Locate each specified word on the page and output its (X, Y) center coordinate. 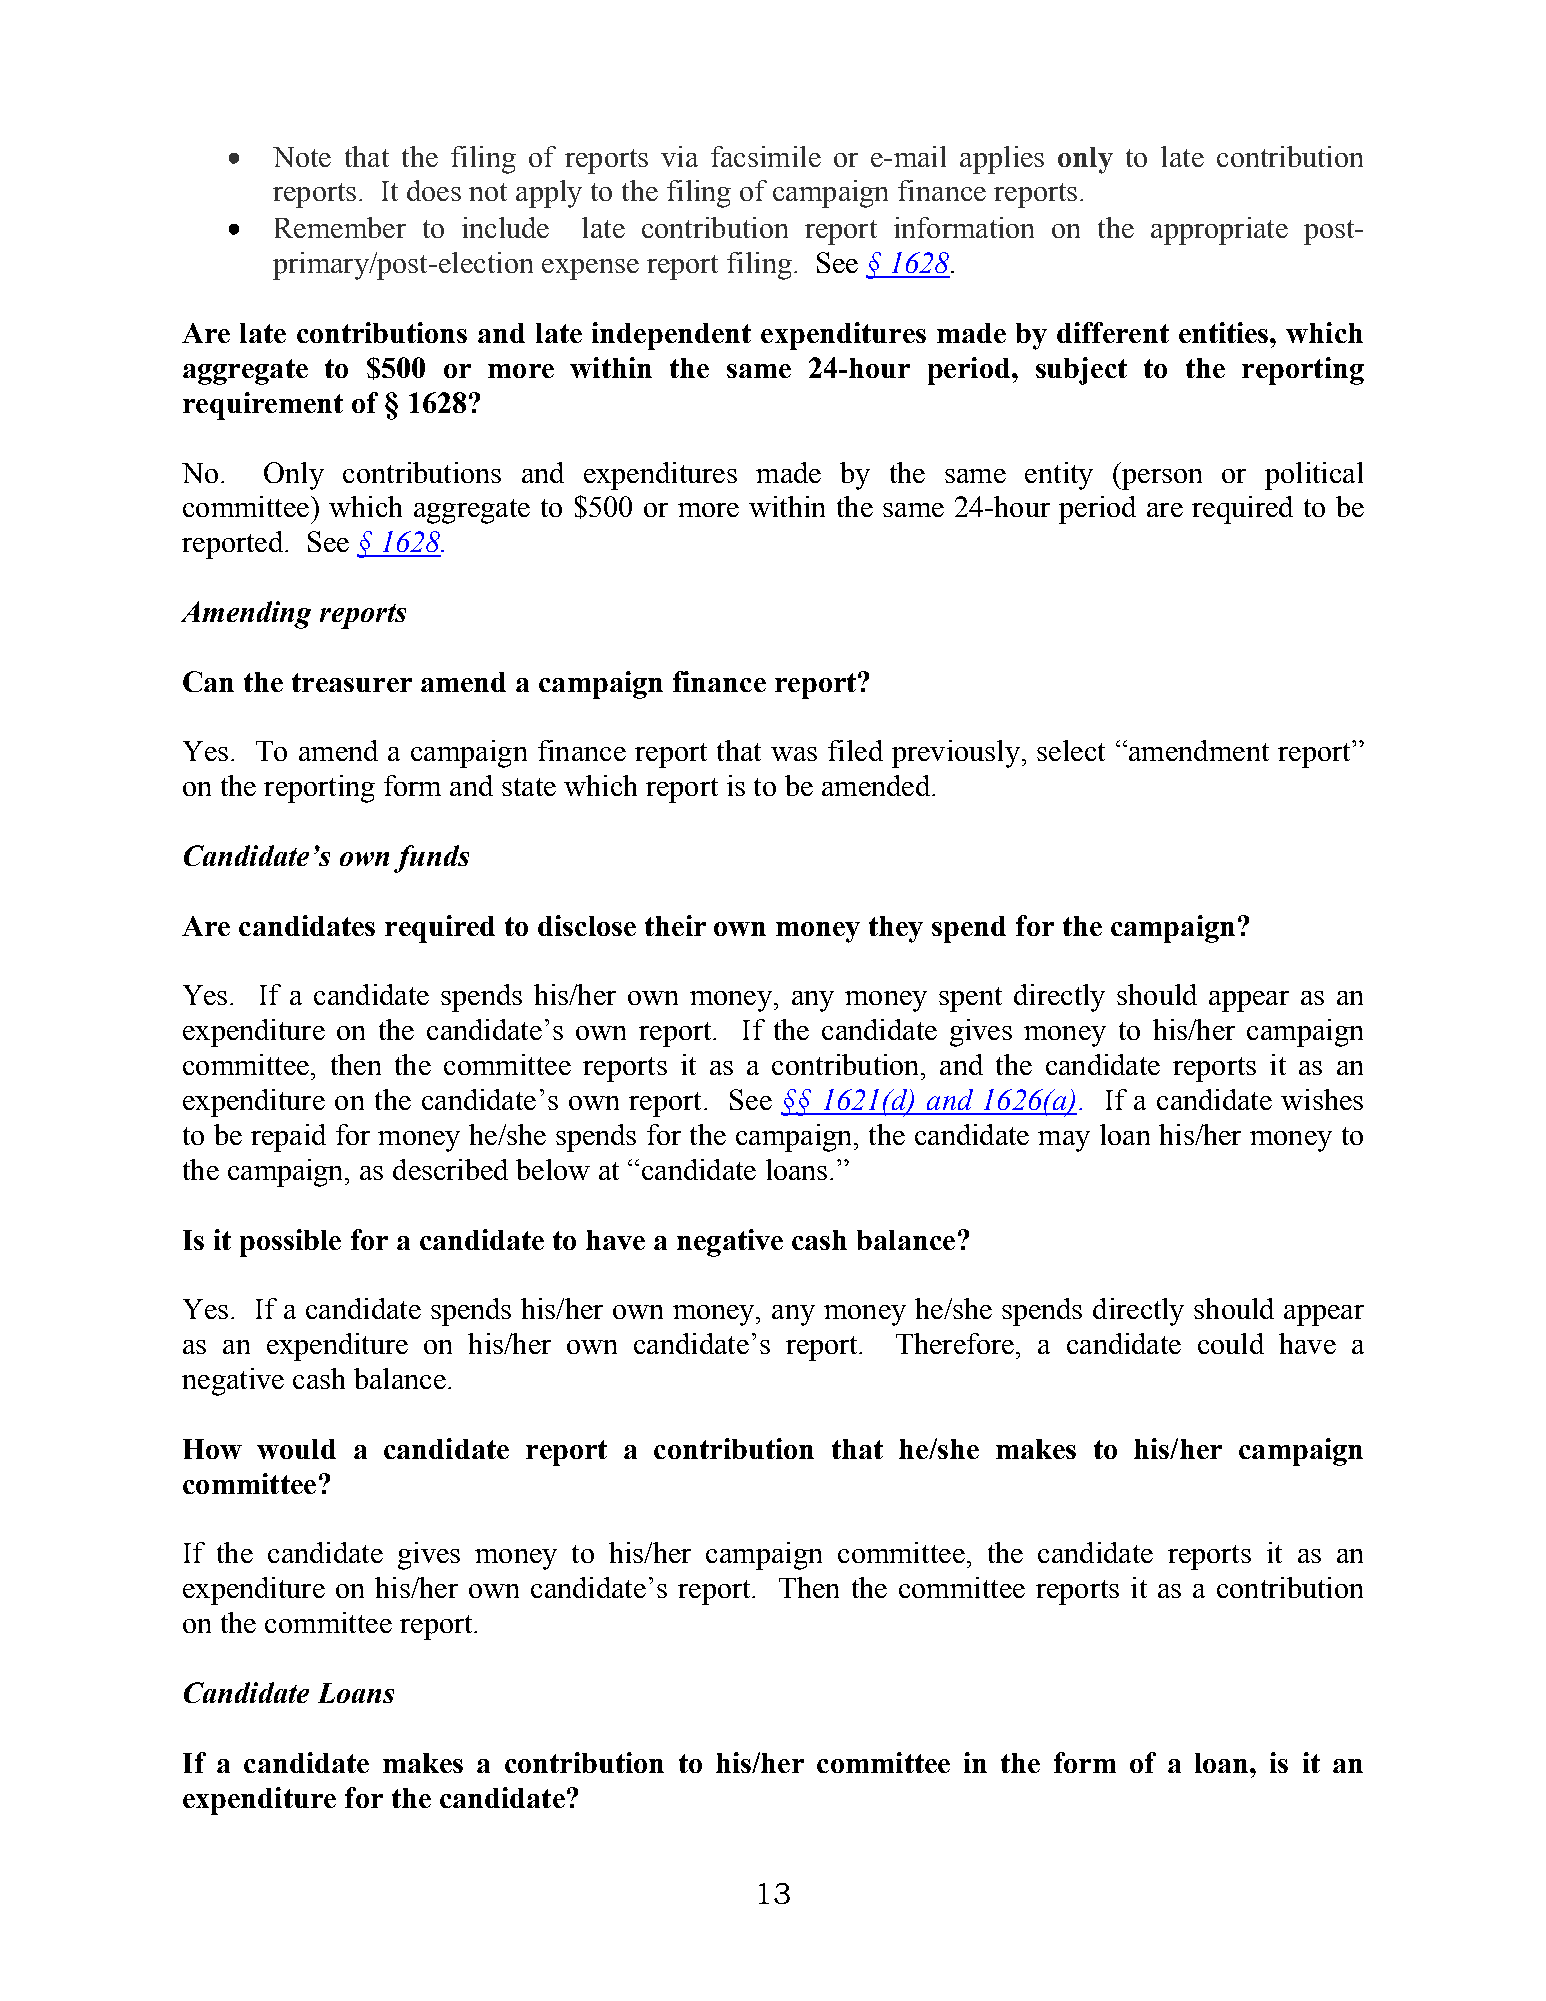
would (296, 1449)
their (675, 925)
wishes (1322, 1099)
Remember (340, 227)
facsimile (766, 156)
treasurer (352, 682)
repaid (288, 1138)
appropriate (1219, 231)
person (1161, 479)
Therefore (955, 1343)
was (794, 754)
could (1231, 1343)
